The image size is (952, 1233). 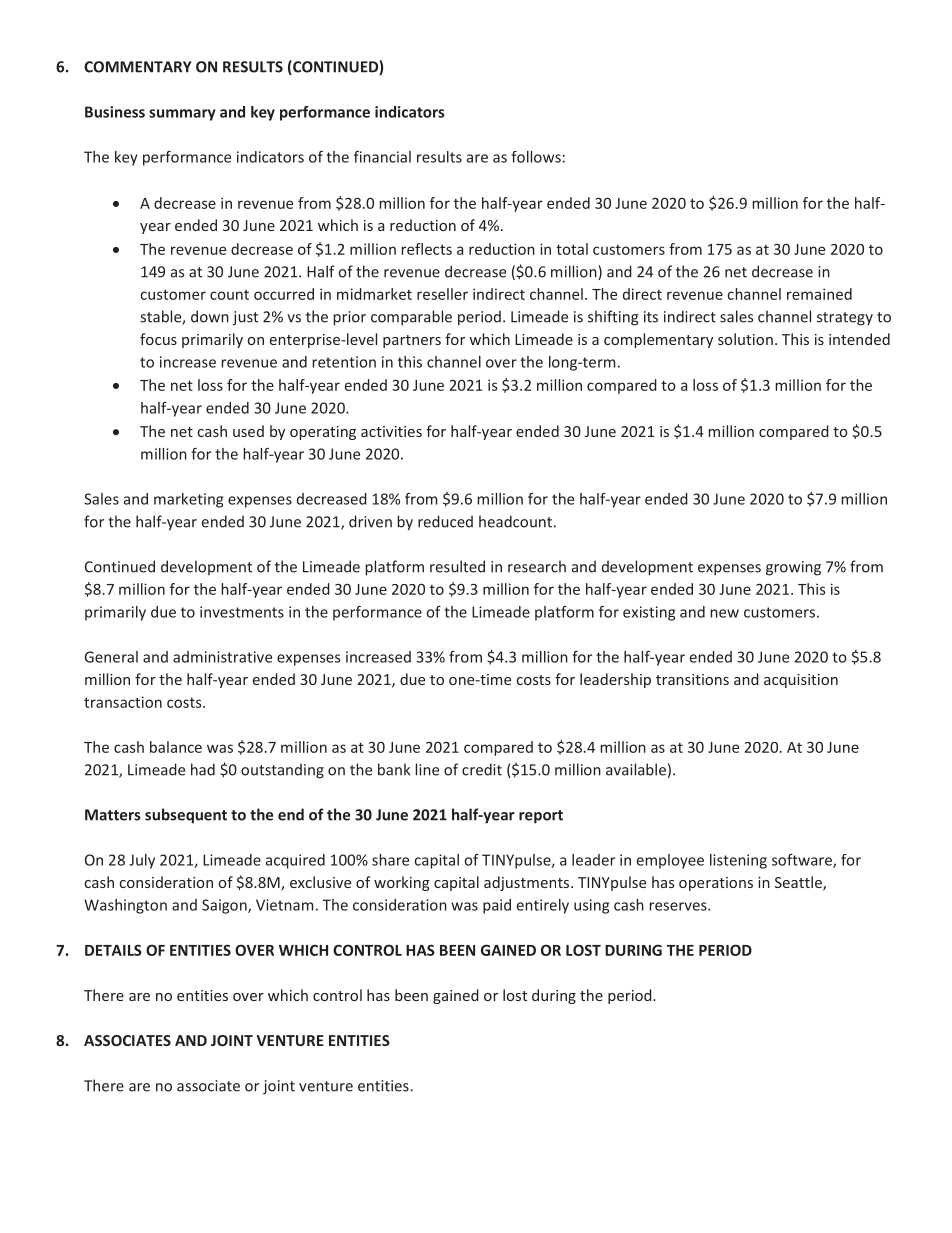 What do you see at coordinates (536, 157) in the image?
I see `follows` at bounding box center [536, 157].
